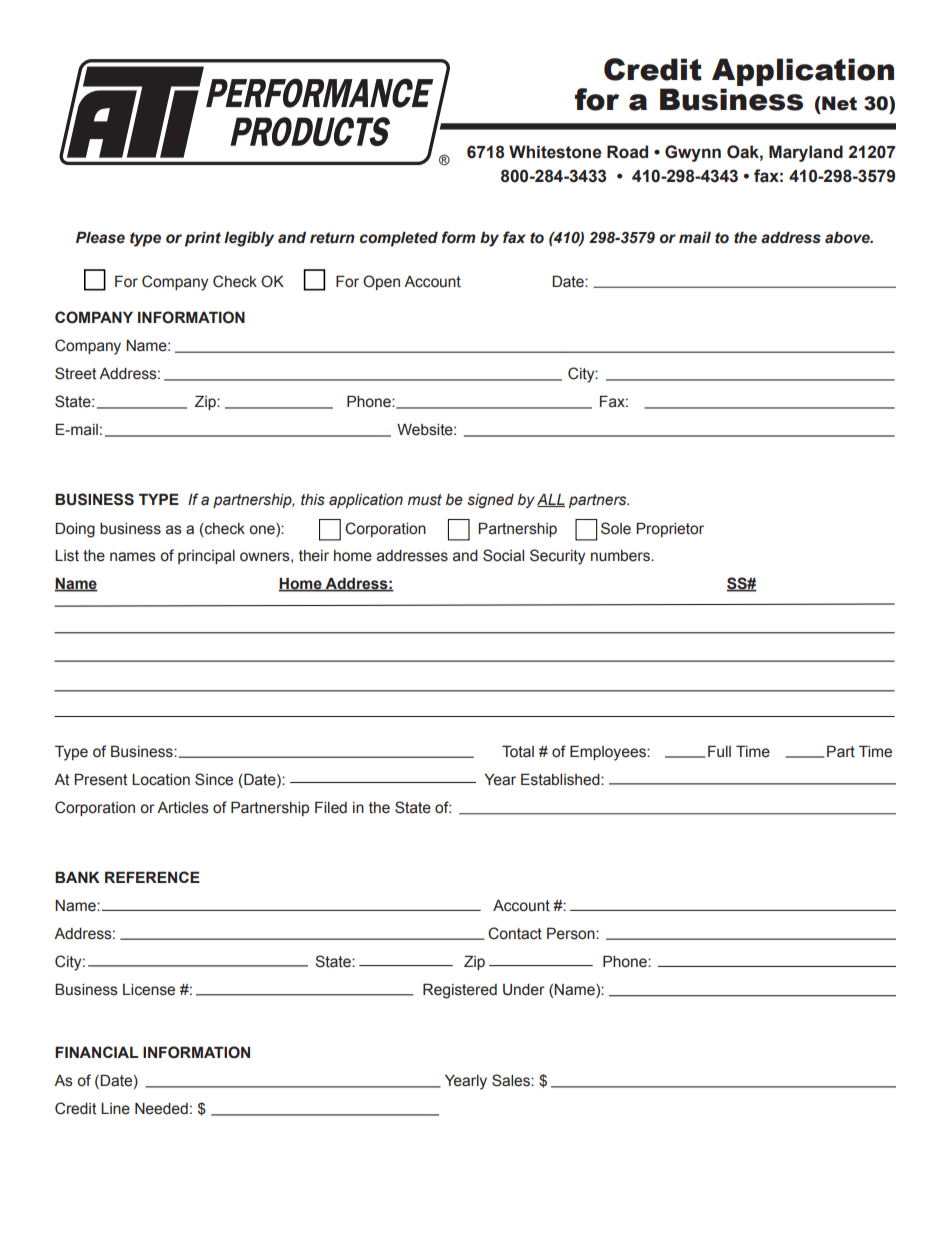  What do you see at coordinates (848, 237) in the image?
I see `above` at bounding box center [848, 237].
